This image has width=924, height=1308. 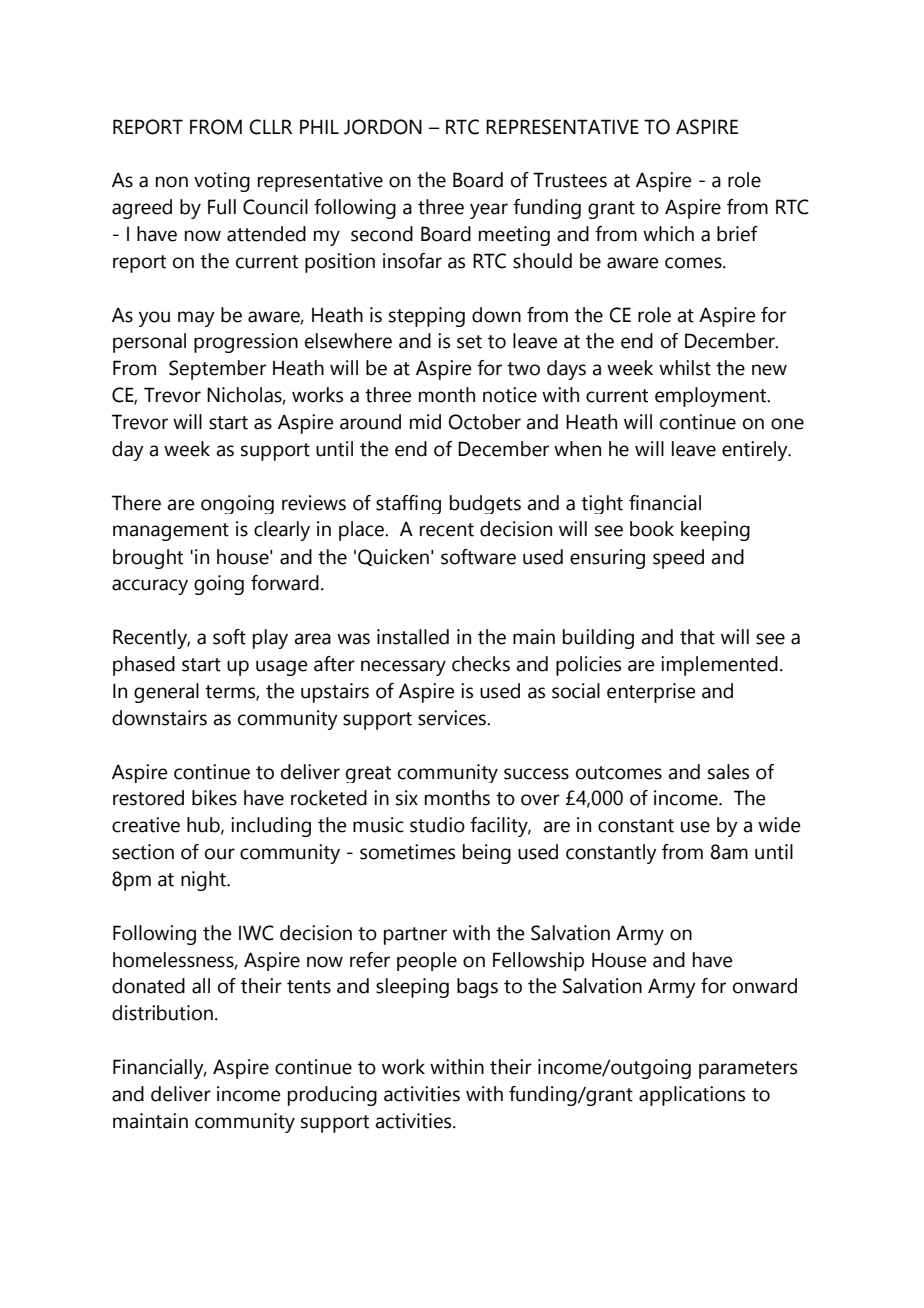 I want to click on studio, so click(x=437, y=825).
